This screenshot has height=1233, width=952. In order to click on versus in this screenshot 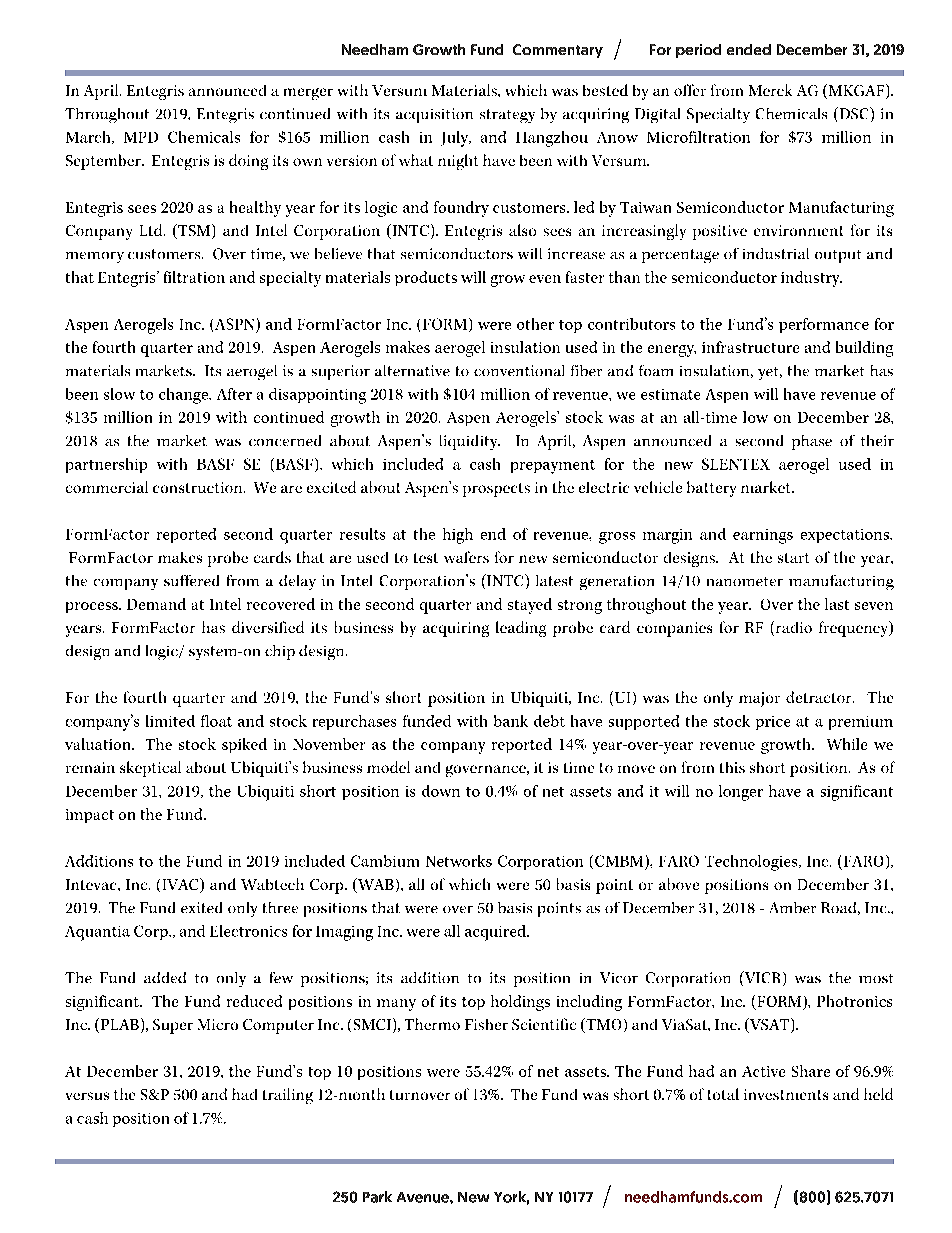, I will do `click(87, 1096)`.
